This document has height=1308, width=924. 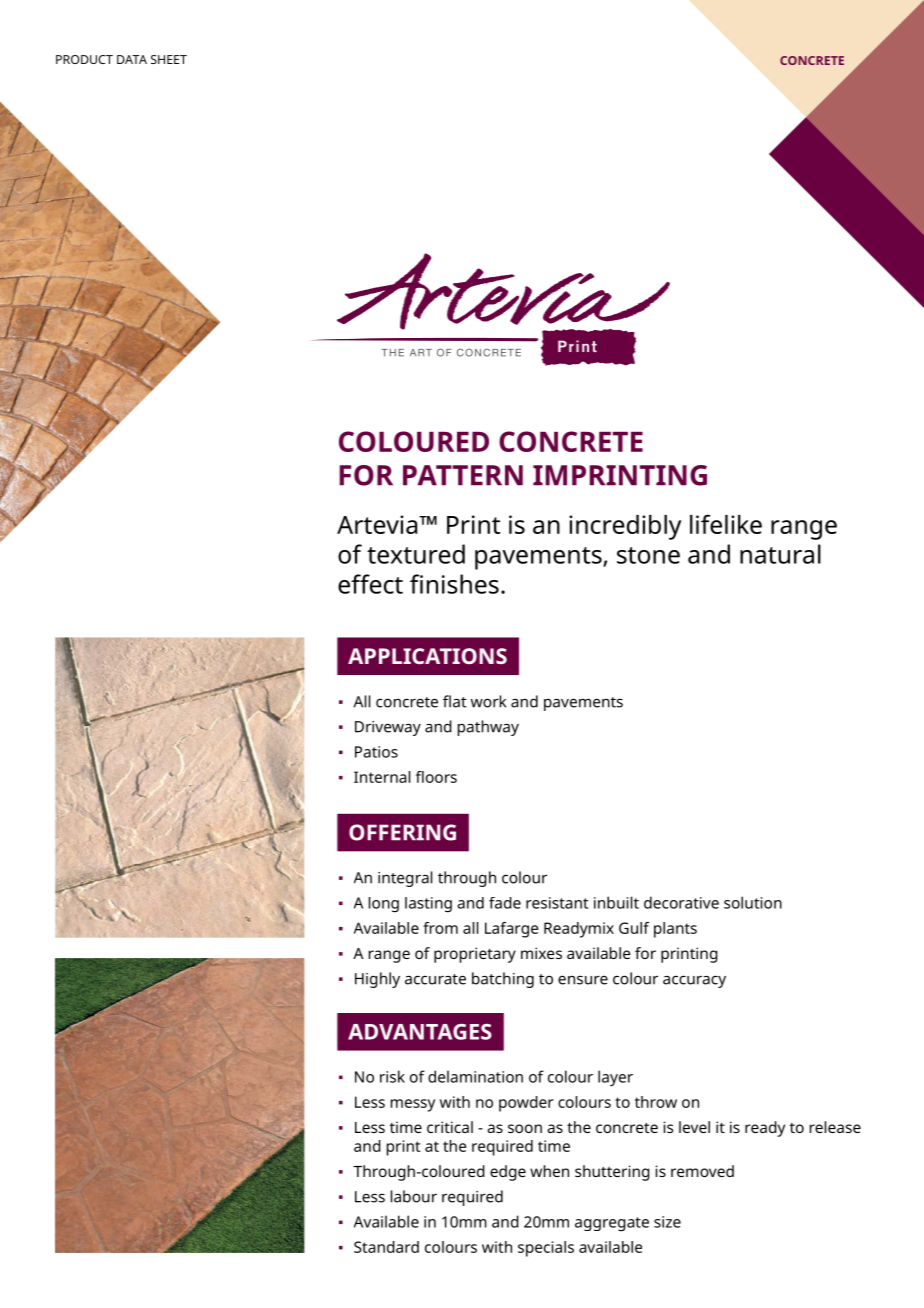 I want to click on lifelike, so click(x=726, y=524).
